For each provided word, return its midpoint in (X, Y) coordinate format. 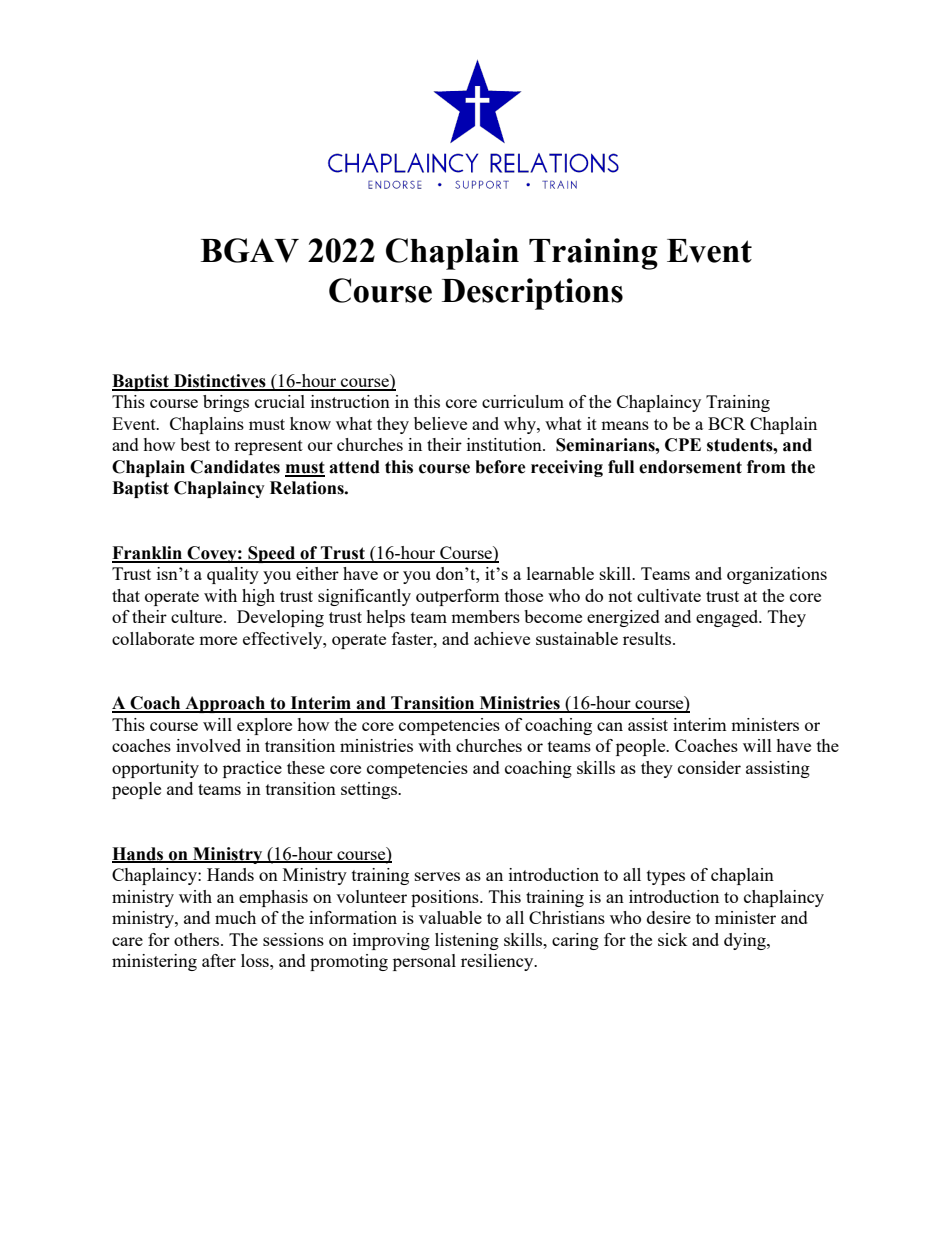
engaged (728, 618)
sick (673, 939)
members (485, 616)
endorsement (690, 467)
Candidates (235, 467)
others (198, 939)
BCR (727, 423)
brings (226, 403)
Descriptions (532, 294)
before (500, 467)
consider (709, 767)
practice (252, 769)
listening (467, 941)
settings (370, 790)
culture (198, 616)
